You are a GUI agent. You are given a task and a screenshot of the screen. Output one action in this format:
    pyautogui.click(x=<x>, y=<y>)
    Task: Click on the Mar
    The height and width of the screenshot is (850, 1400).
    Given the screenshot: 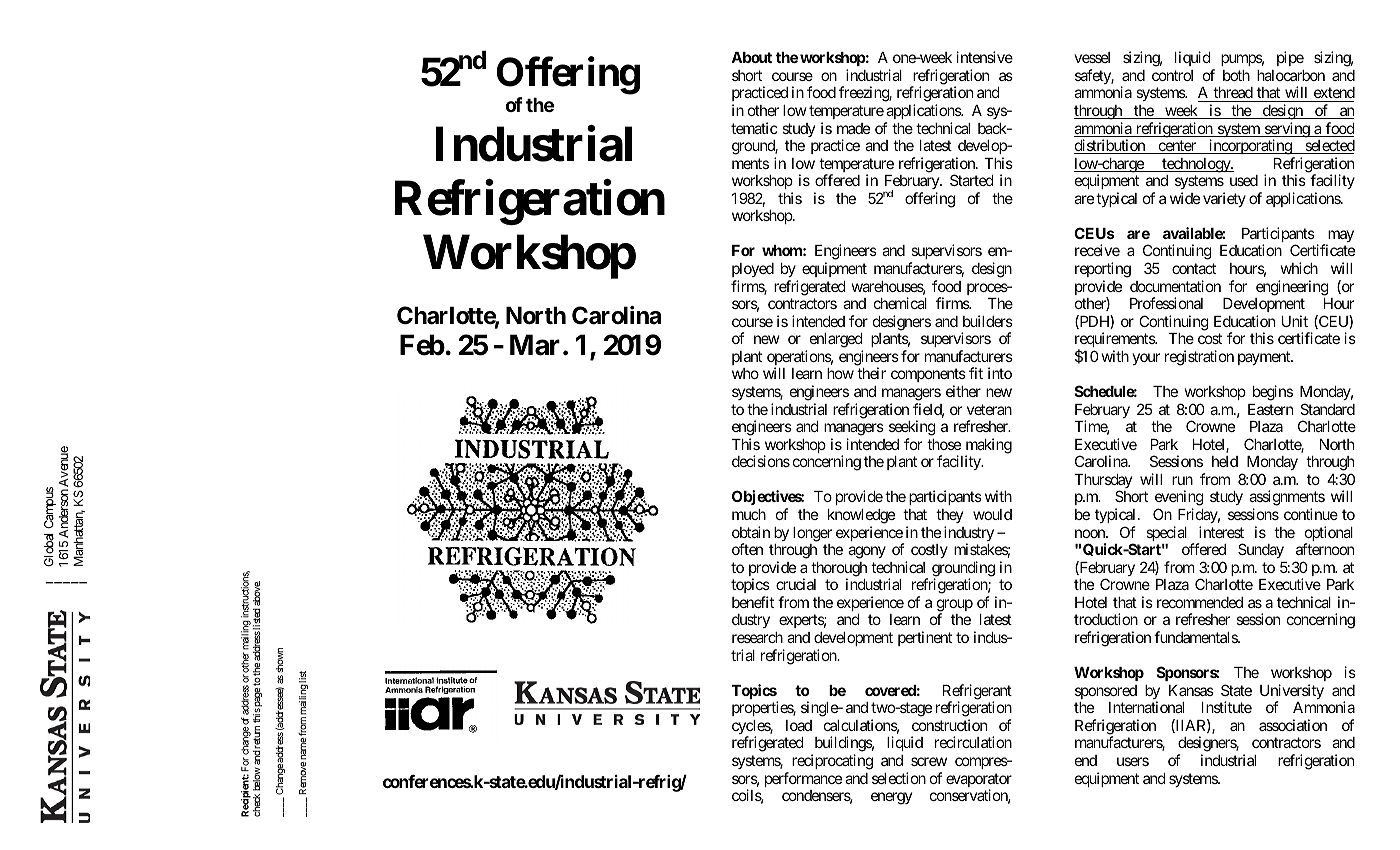 What is the action you would take?
    pyautogui.click(x=535, y=345)
